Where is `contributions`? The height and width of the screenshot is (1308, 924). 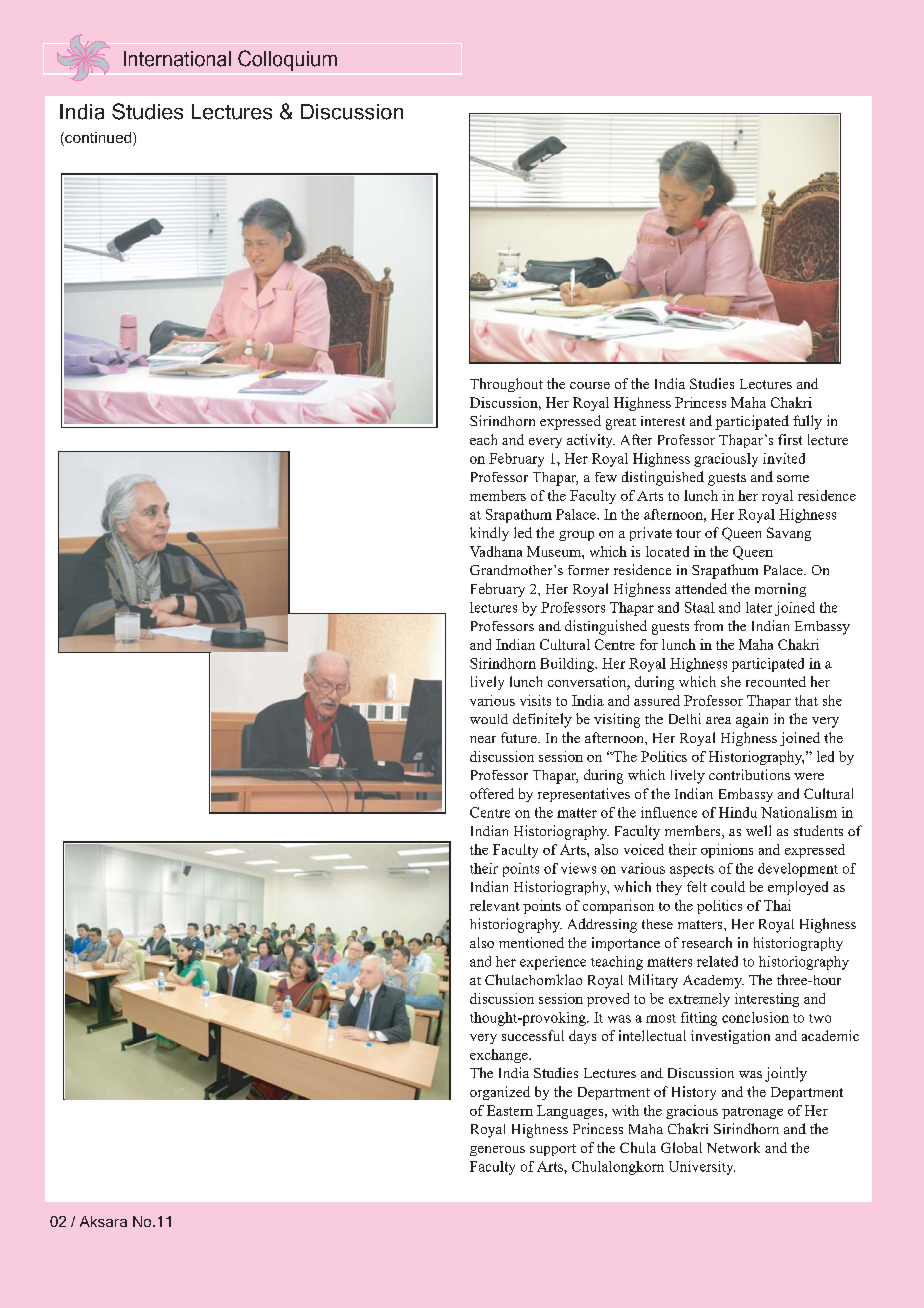
contributions is located at coordinates (749, 774).
